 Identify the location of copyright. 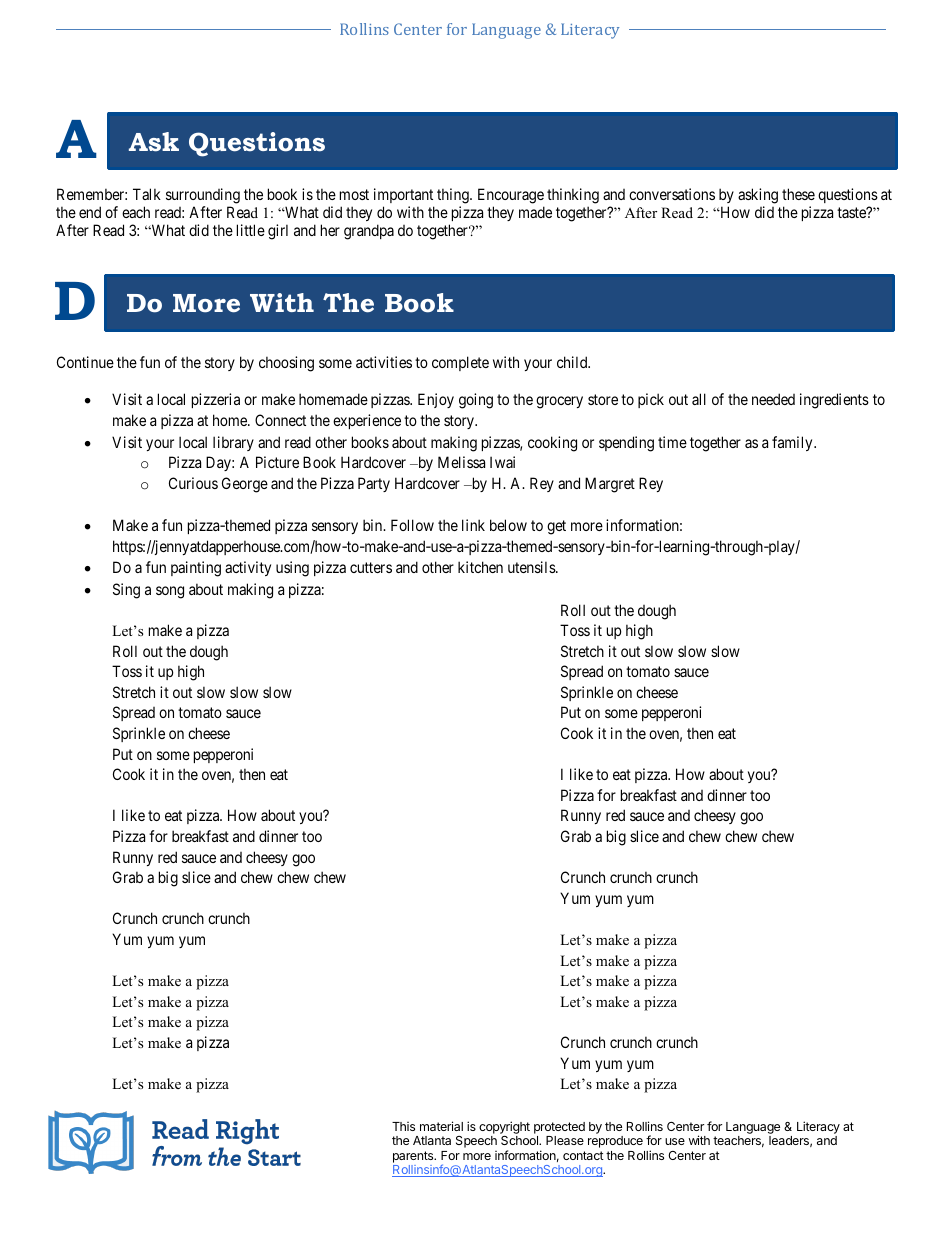
(504, 1129).
